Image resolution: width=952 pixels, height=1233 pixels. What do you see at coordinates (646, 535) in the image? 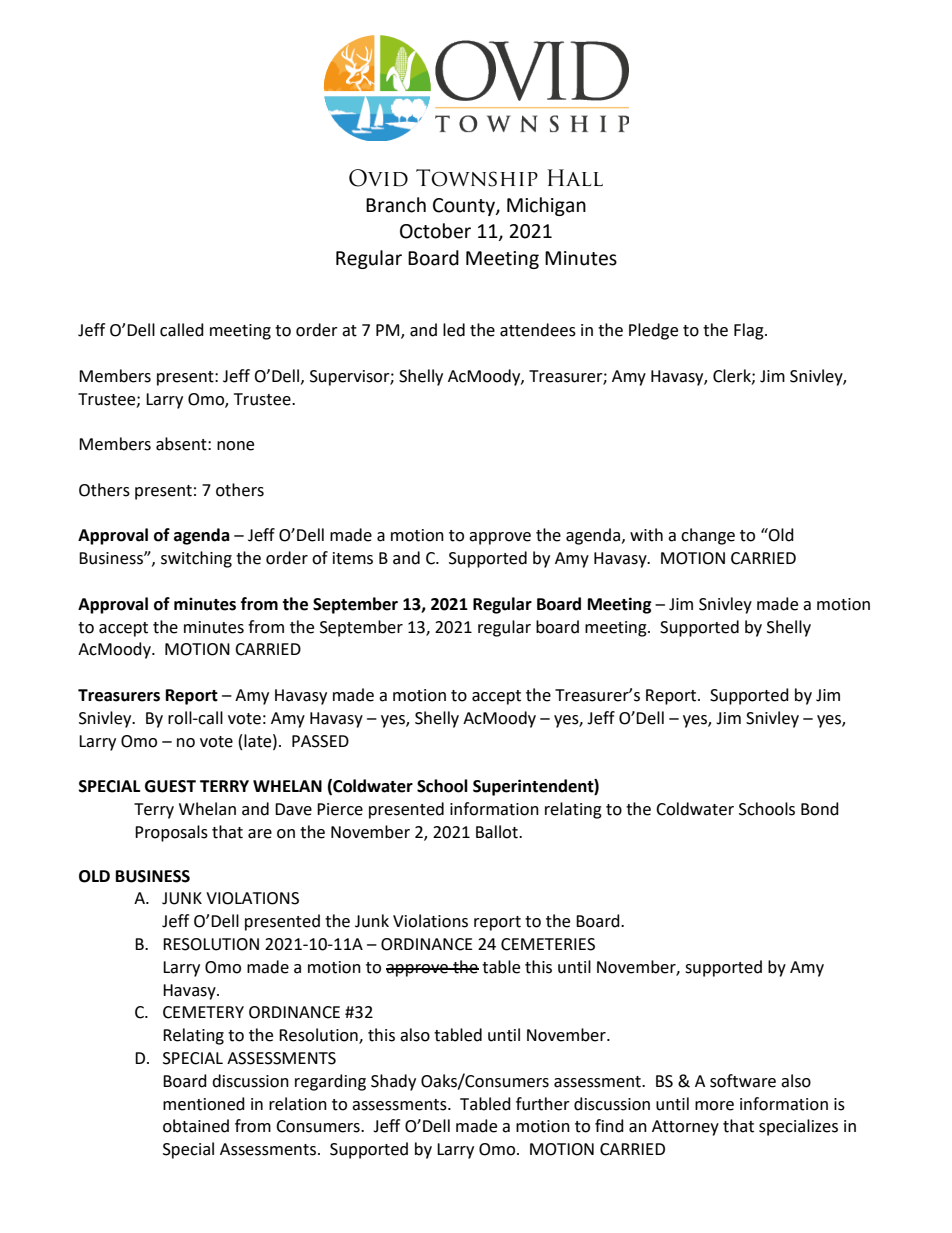
I see `with` at bounding box center [646, 535].
